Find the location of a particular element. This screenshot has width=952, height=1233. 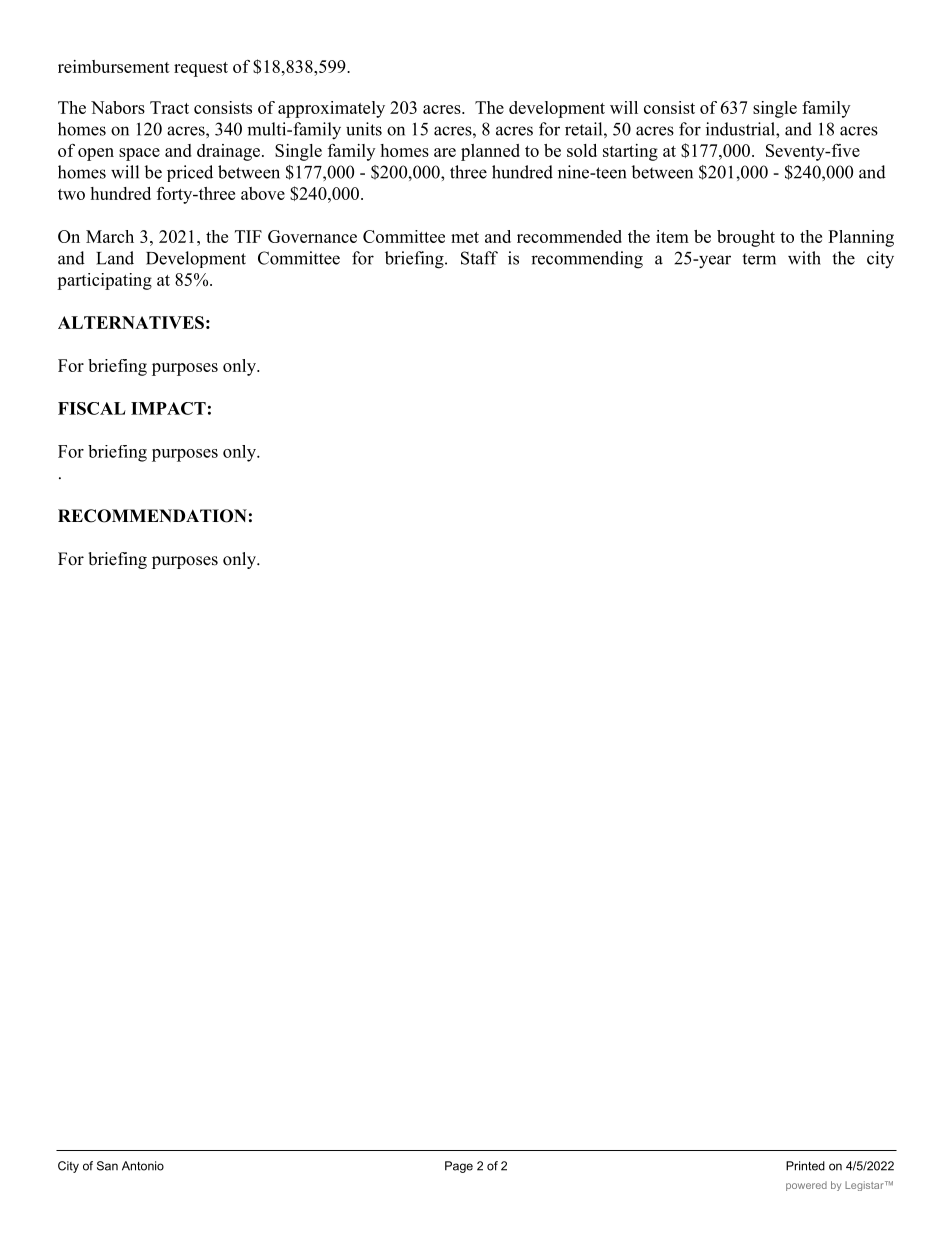

RECOMMENDATION is located at coordinates (152, 516).
